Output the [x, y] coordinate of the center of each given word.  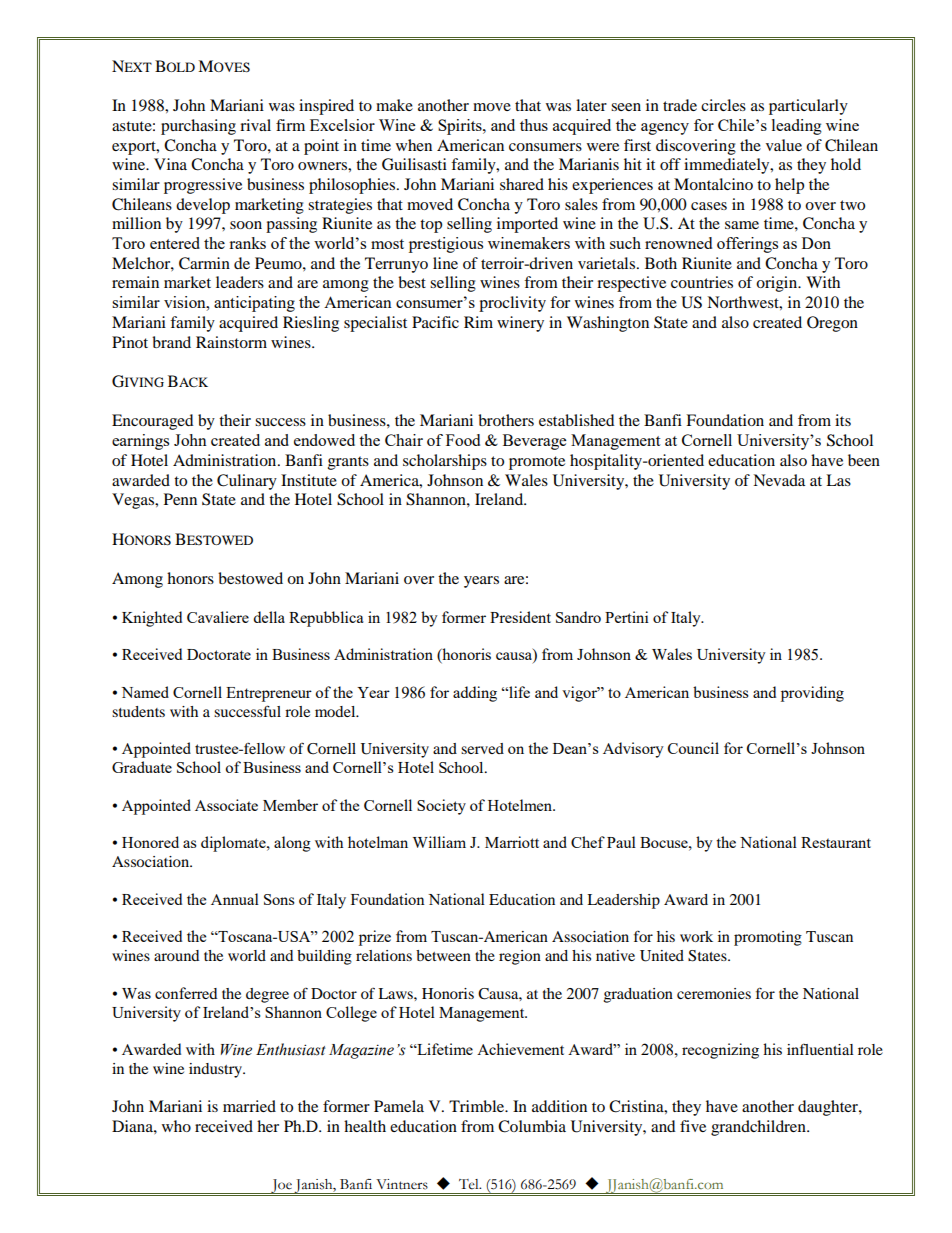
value [784, 145]
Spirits [461, 127]
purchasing [198, 127]
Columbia [532, 1126]
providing [812, 694]
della [269, 617]
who [176, 1126]
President [520, 617]
